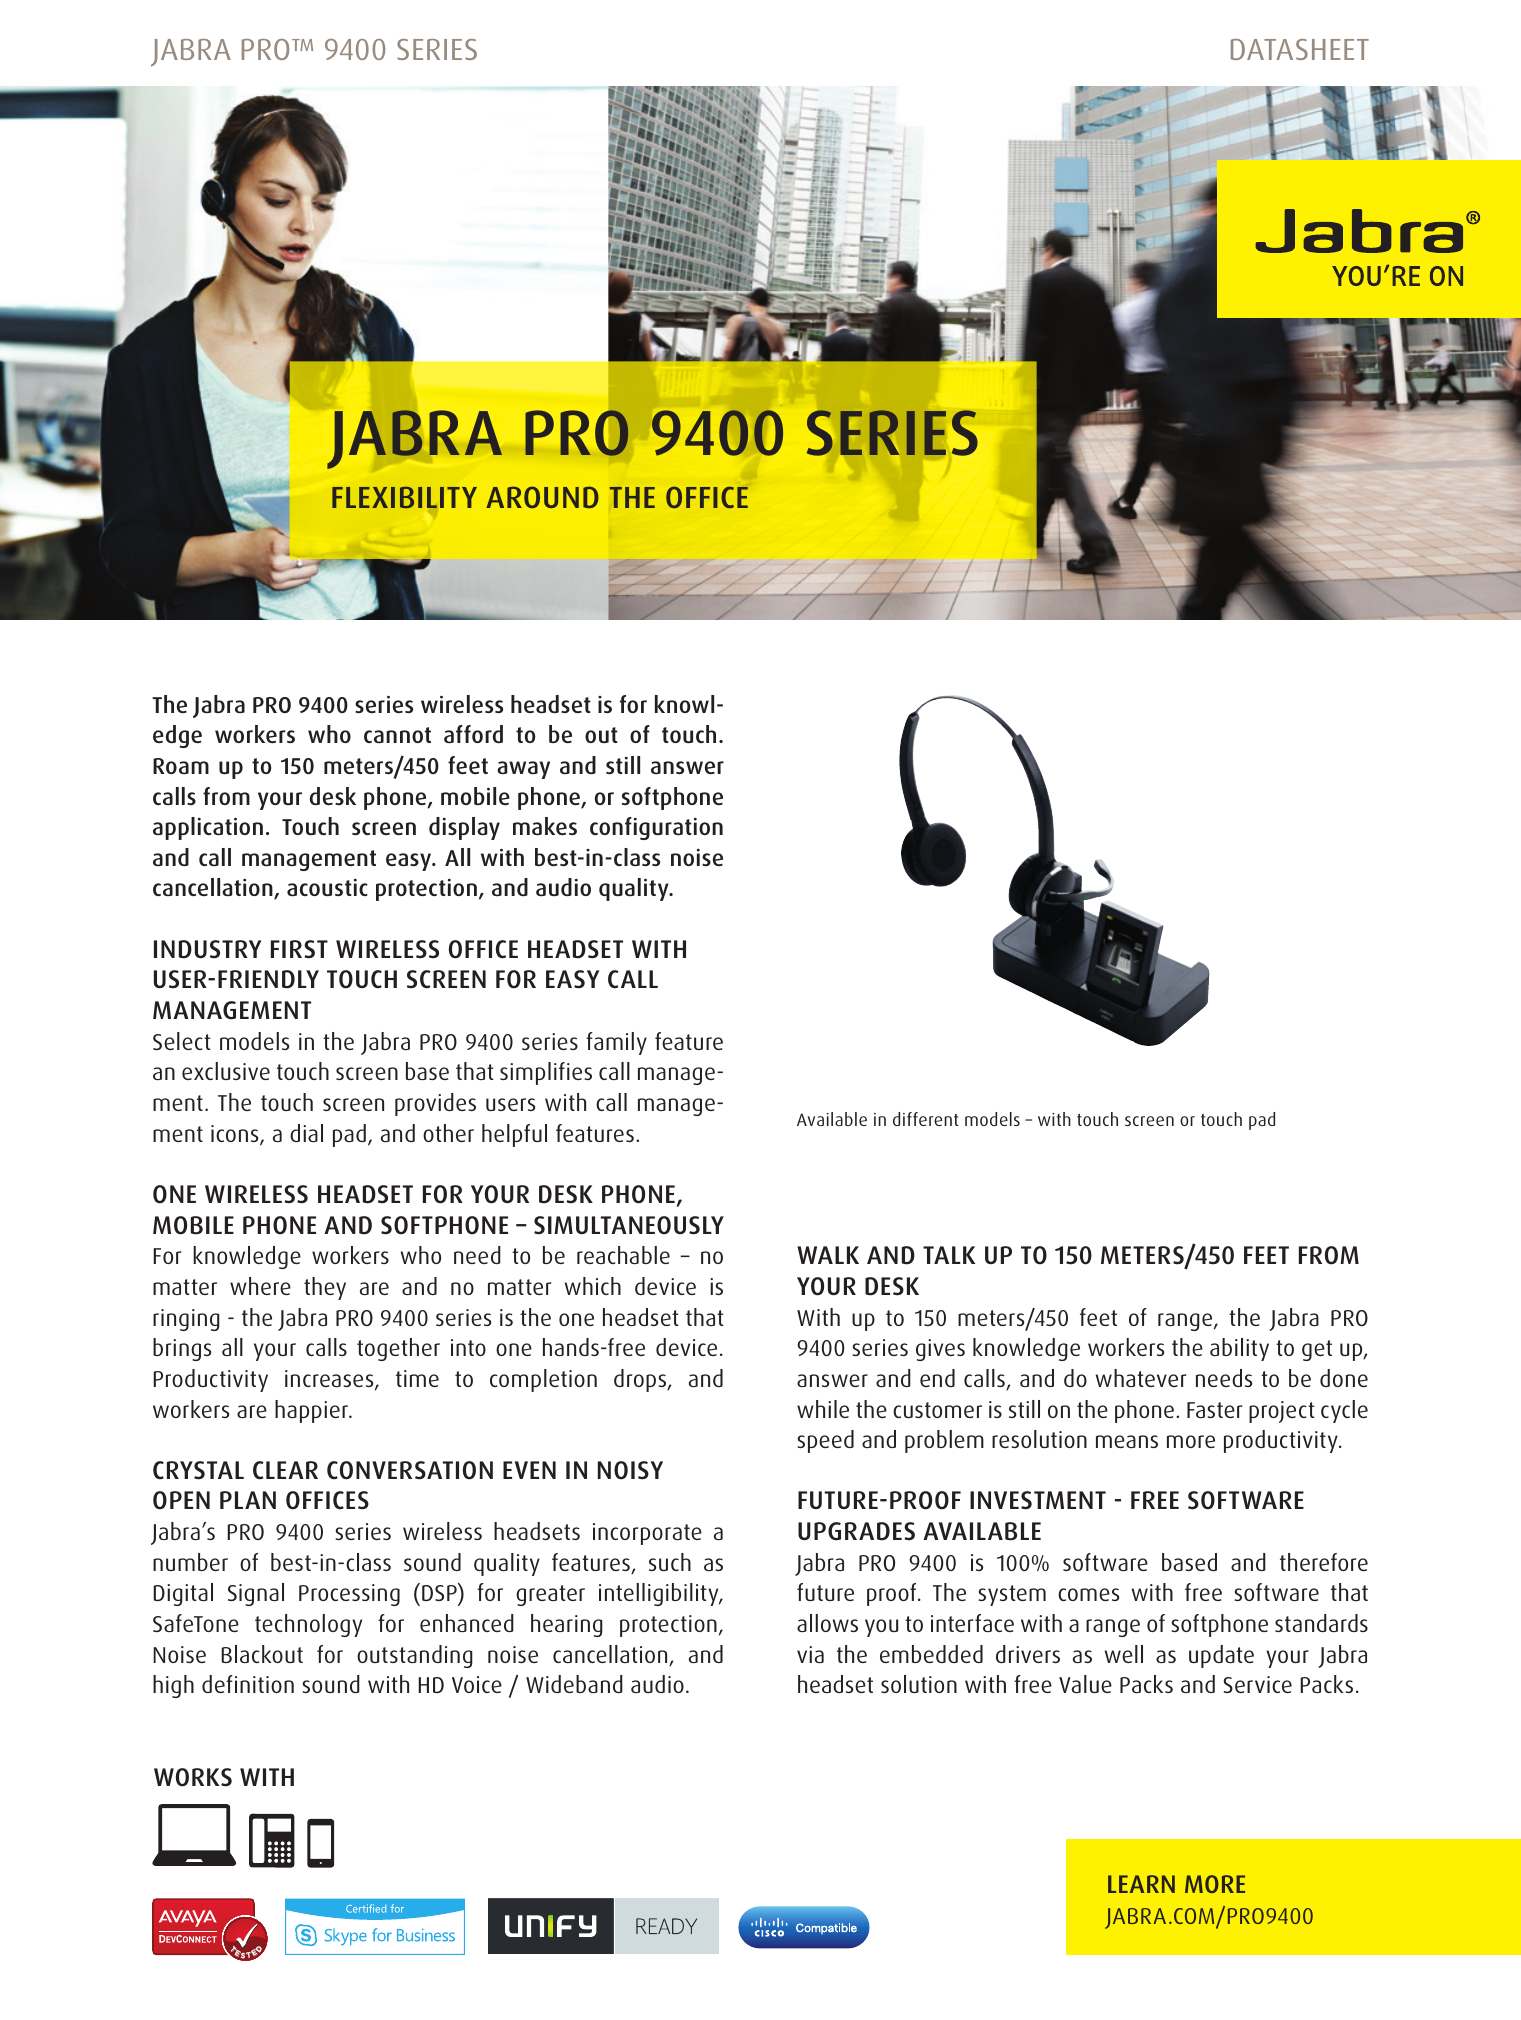 Image resolution: width=1521 pixels, height=2020 pixels. What do you see at coordinates (542, 497) in the document?
I see `AROUND` at bounding box center [542, 497].
